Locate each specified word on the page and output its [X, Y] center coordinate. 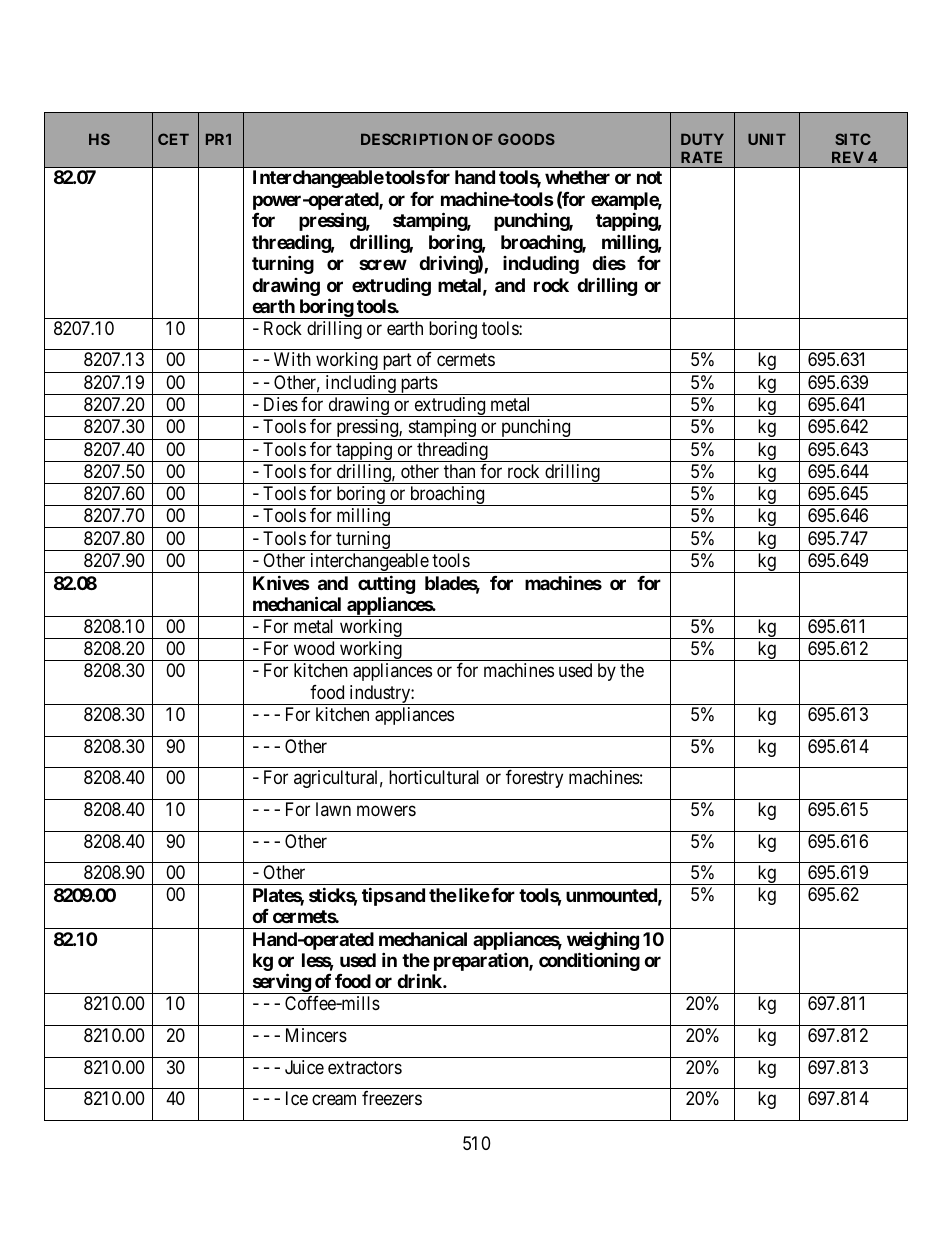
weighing [603, 940]
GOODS [526, 139]
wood [314, 648]
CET [173, 139]
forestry [534, 779]
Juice [304, 1067]
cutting [386, 584]
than [459, 471]
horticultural [434, 777]
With [292, 359]
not [649, 177]
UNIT [767, 139]
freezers [392, 1098]
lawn [333, 809]
